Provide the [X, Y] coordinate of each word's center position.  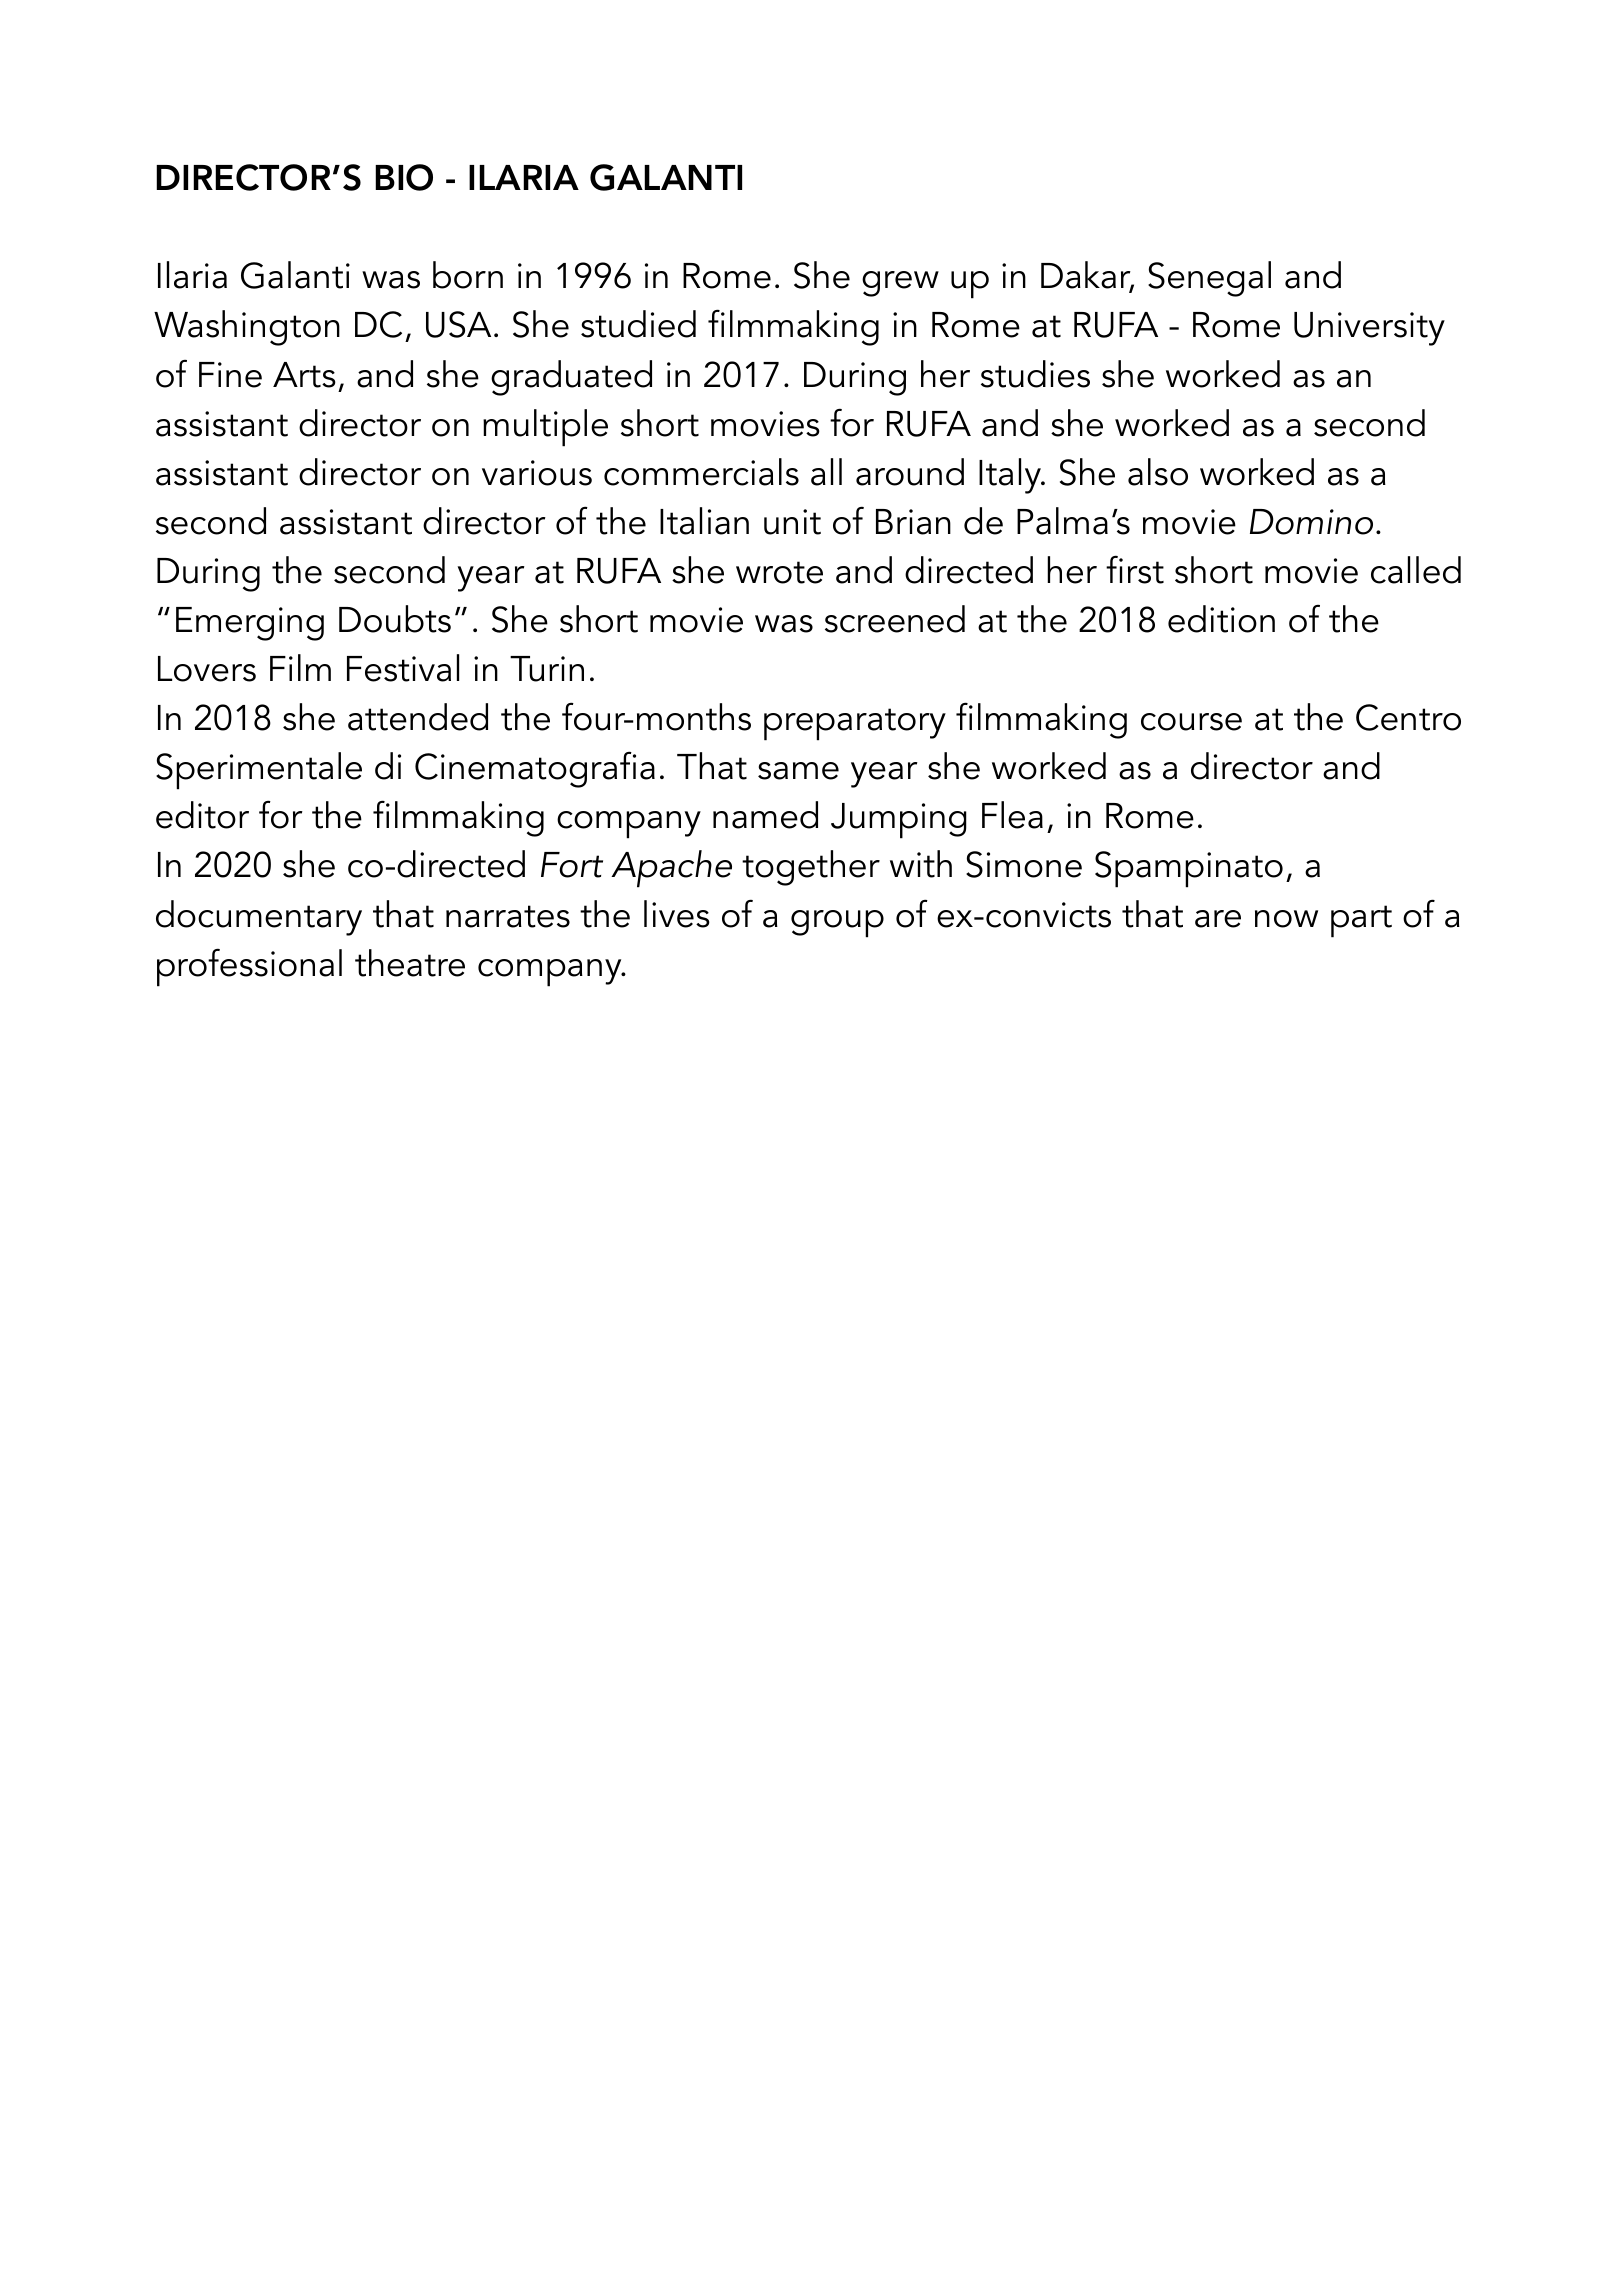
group [837, 924]
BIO [404, 177]
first [1135, 569]
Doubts [395, 619]
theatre [410, 963]
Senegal [1209, 279]
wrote [779, 572]
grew [900, 284]
